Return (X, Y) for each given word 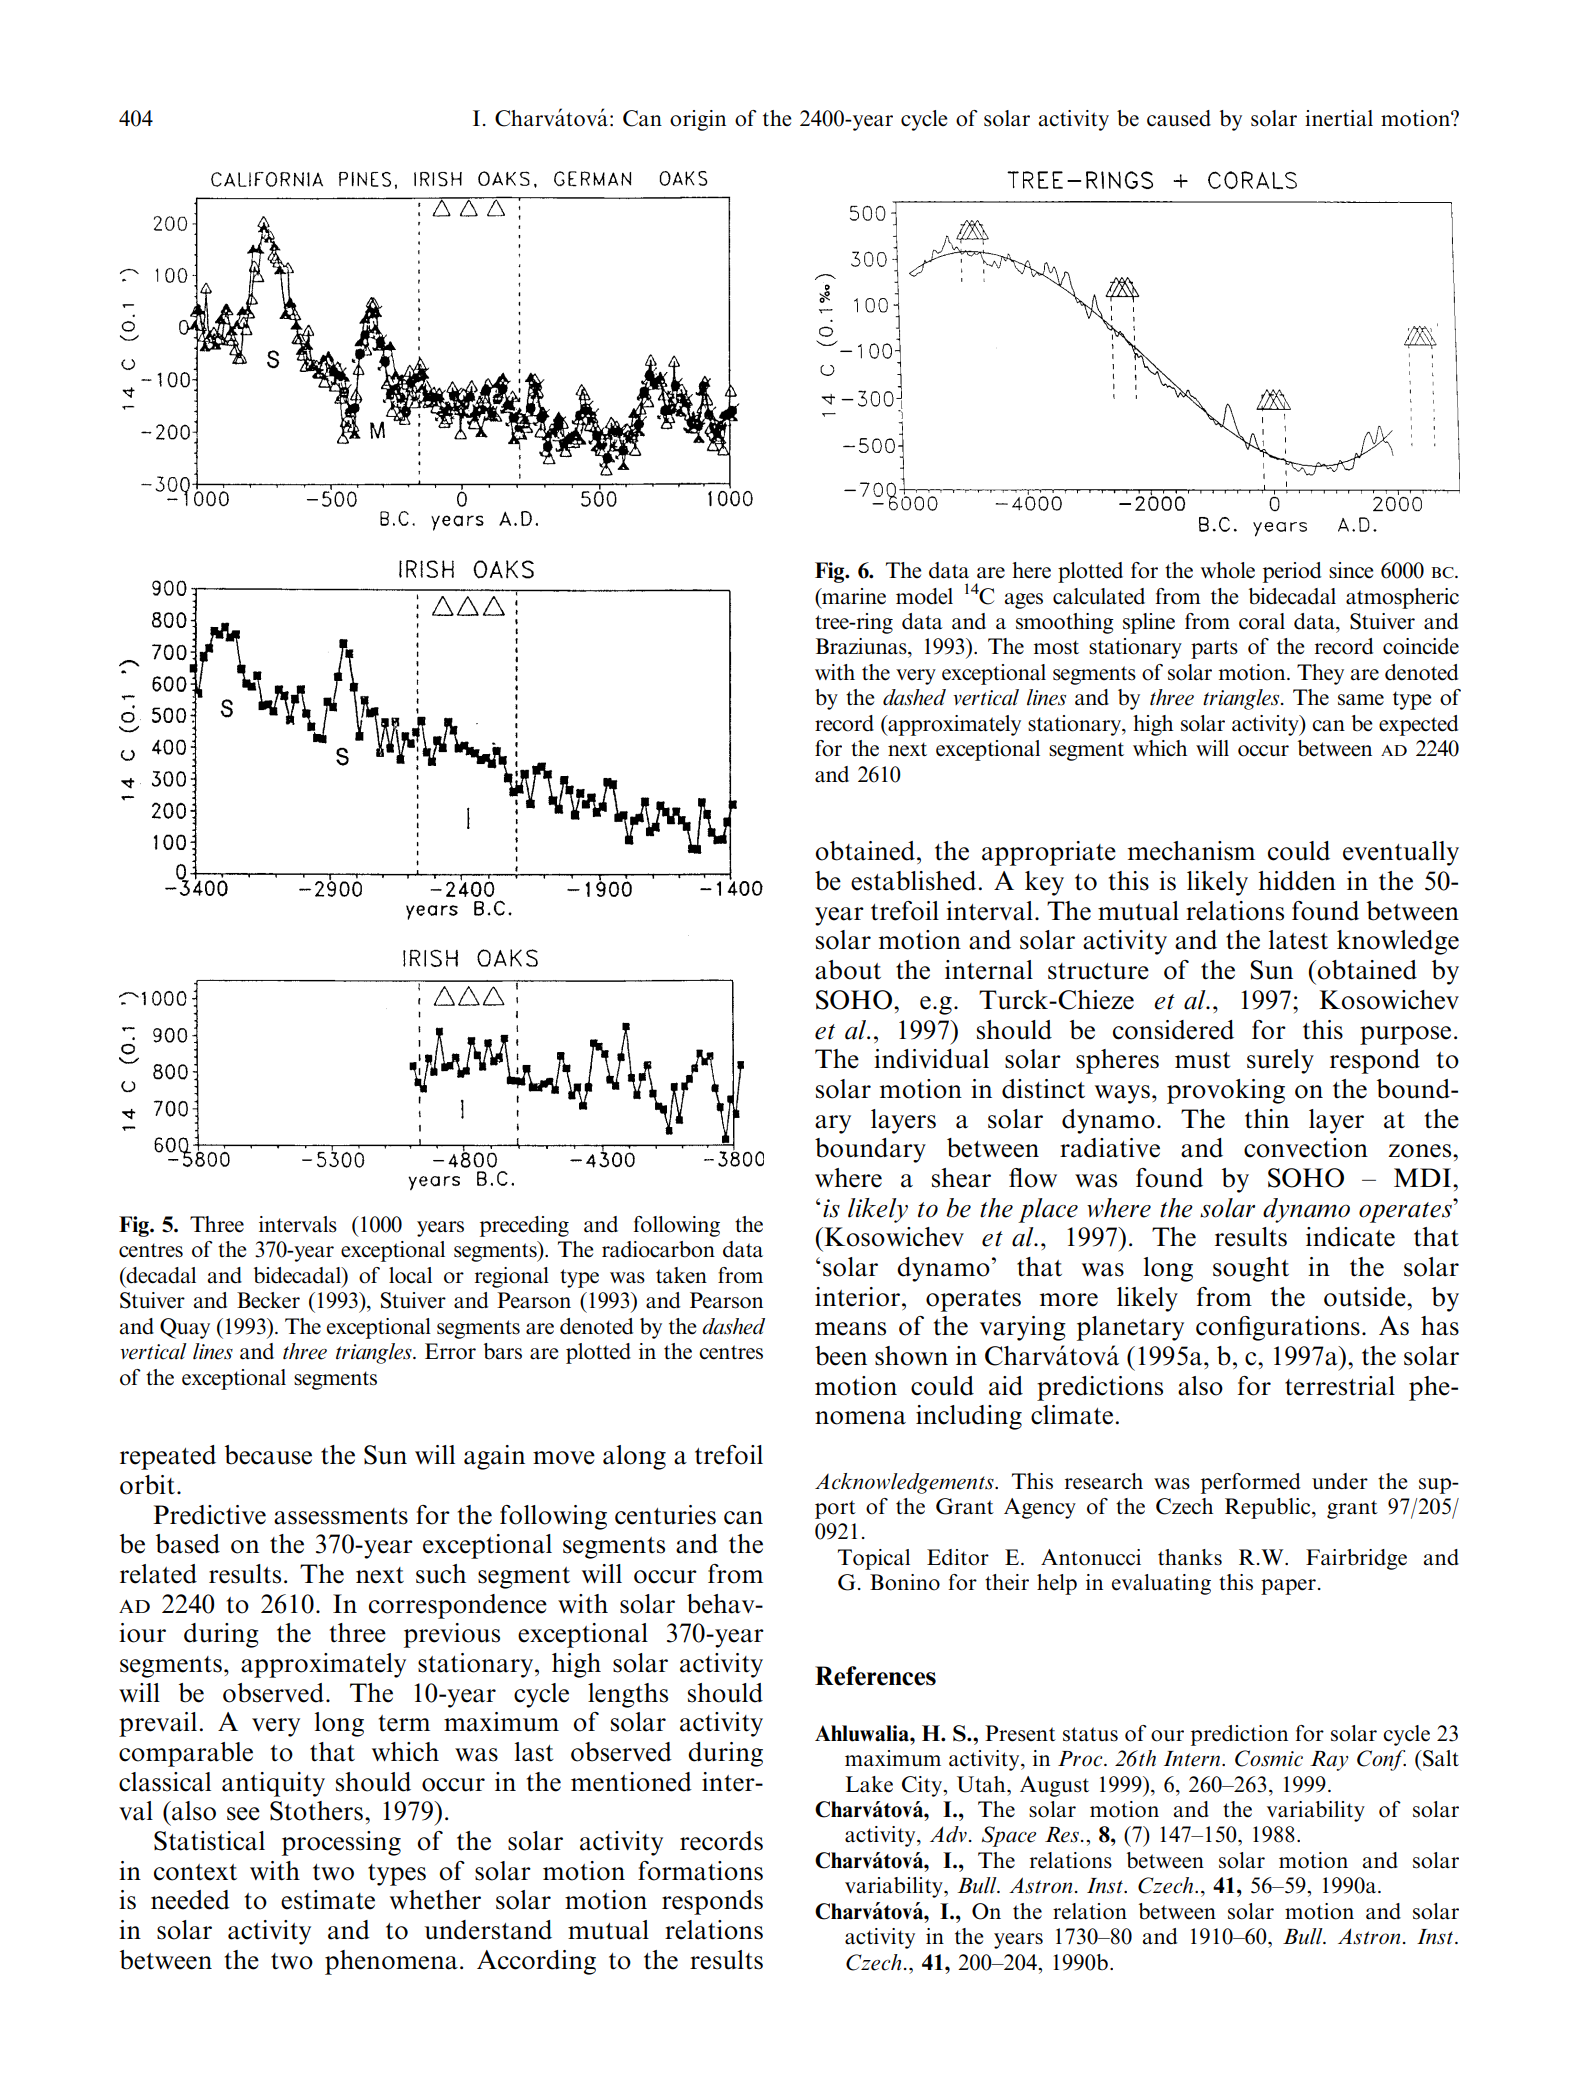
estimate (328, 1900)
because (268, 1455)
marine (853, 596)
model (924, 596)
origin (698, 120)
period (1292, 572)
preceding (524, 1226)
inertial (1339, 118)
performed (1250, 1483)
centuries (665, 1515)
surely (1280, 1061)
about (848, 970)
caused (1179, 118)
